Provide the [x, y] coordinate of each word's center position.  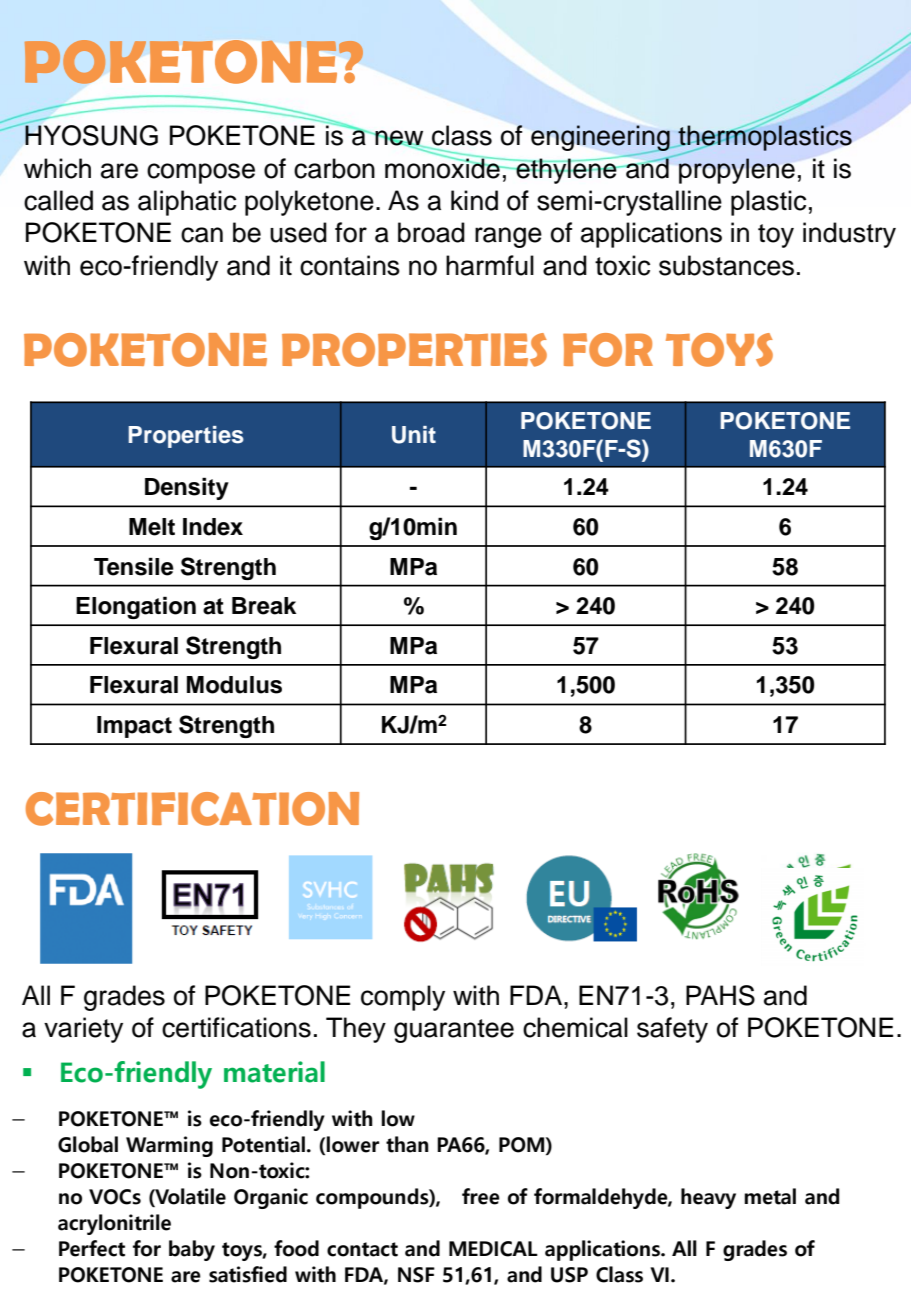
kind [474, 200]
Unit [414, 435]
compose [201, 173]
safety [672, 1030]
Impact [134, 727]
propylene [737, 171]
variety [83, 1030]
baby [192, 1250]
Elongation [136, 607]
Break [264, 606]
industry [849, 235]
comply [403, 998]
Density [187, 488]
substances [726, 265]
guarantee [454, 1031]
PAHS [720, 995]
